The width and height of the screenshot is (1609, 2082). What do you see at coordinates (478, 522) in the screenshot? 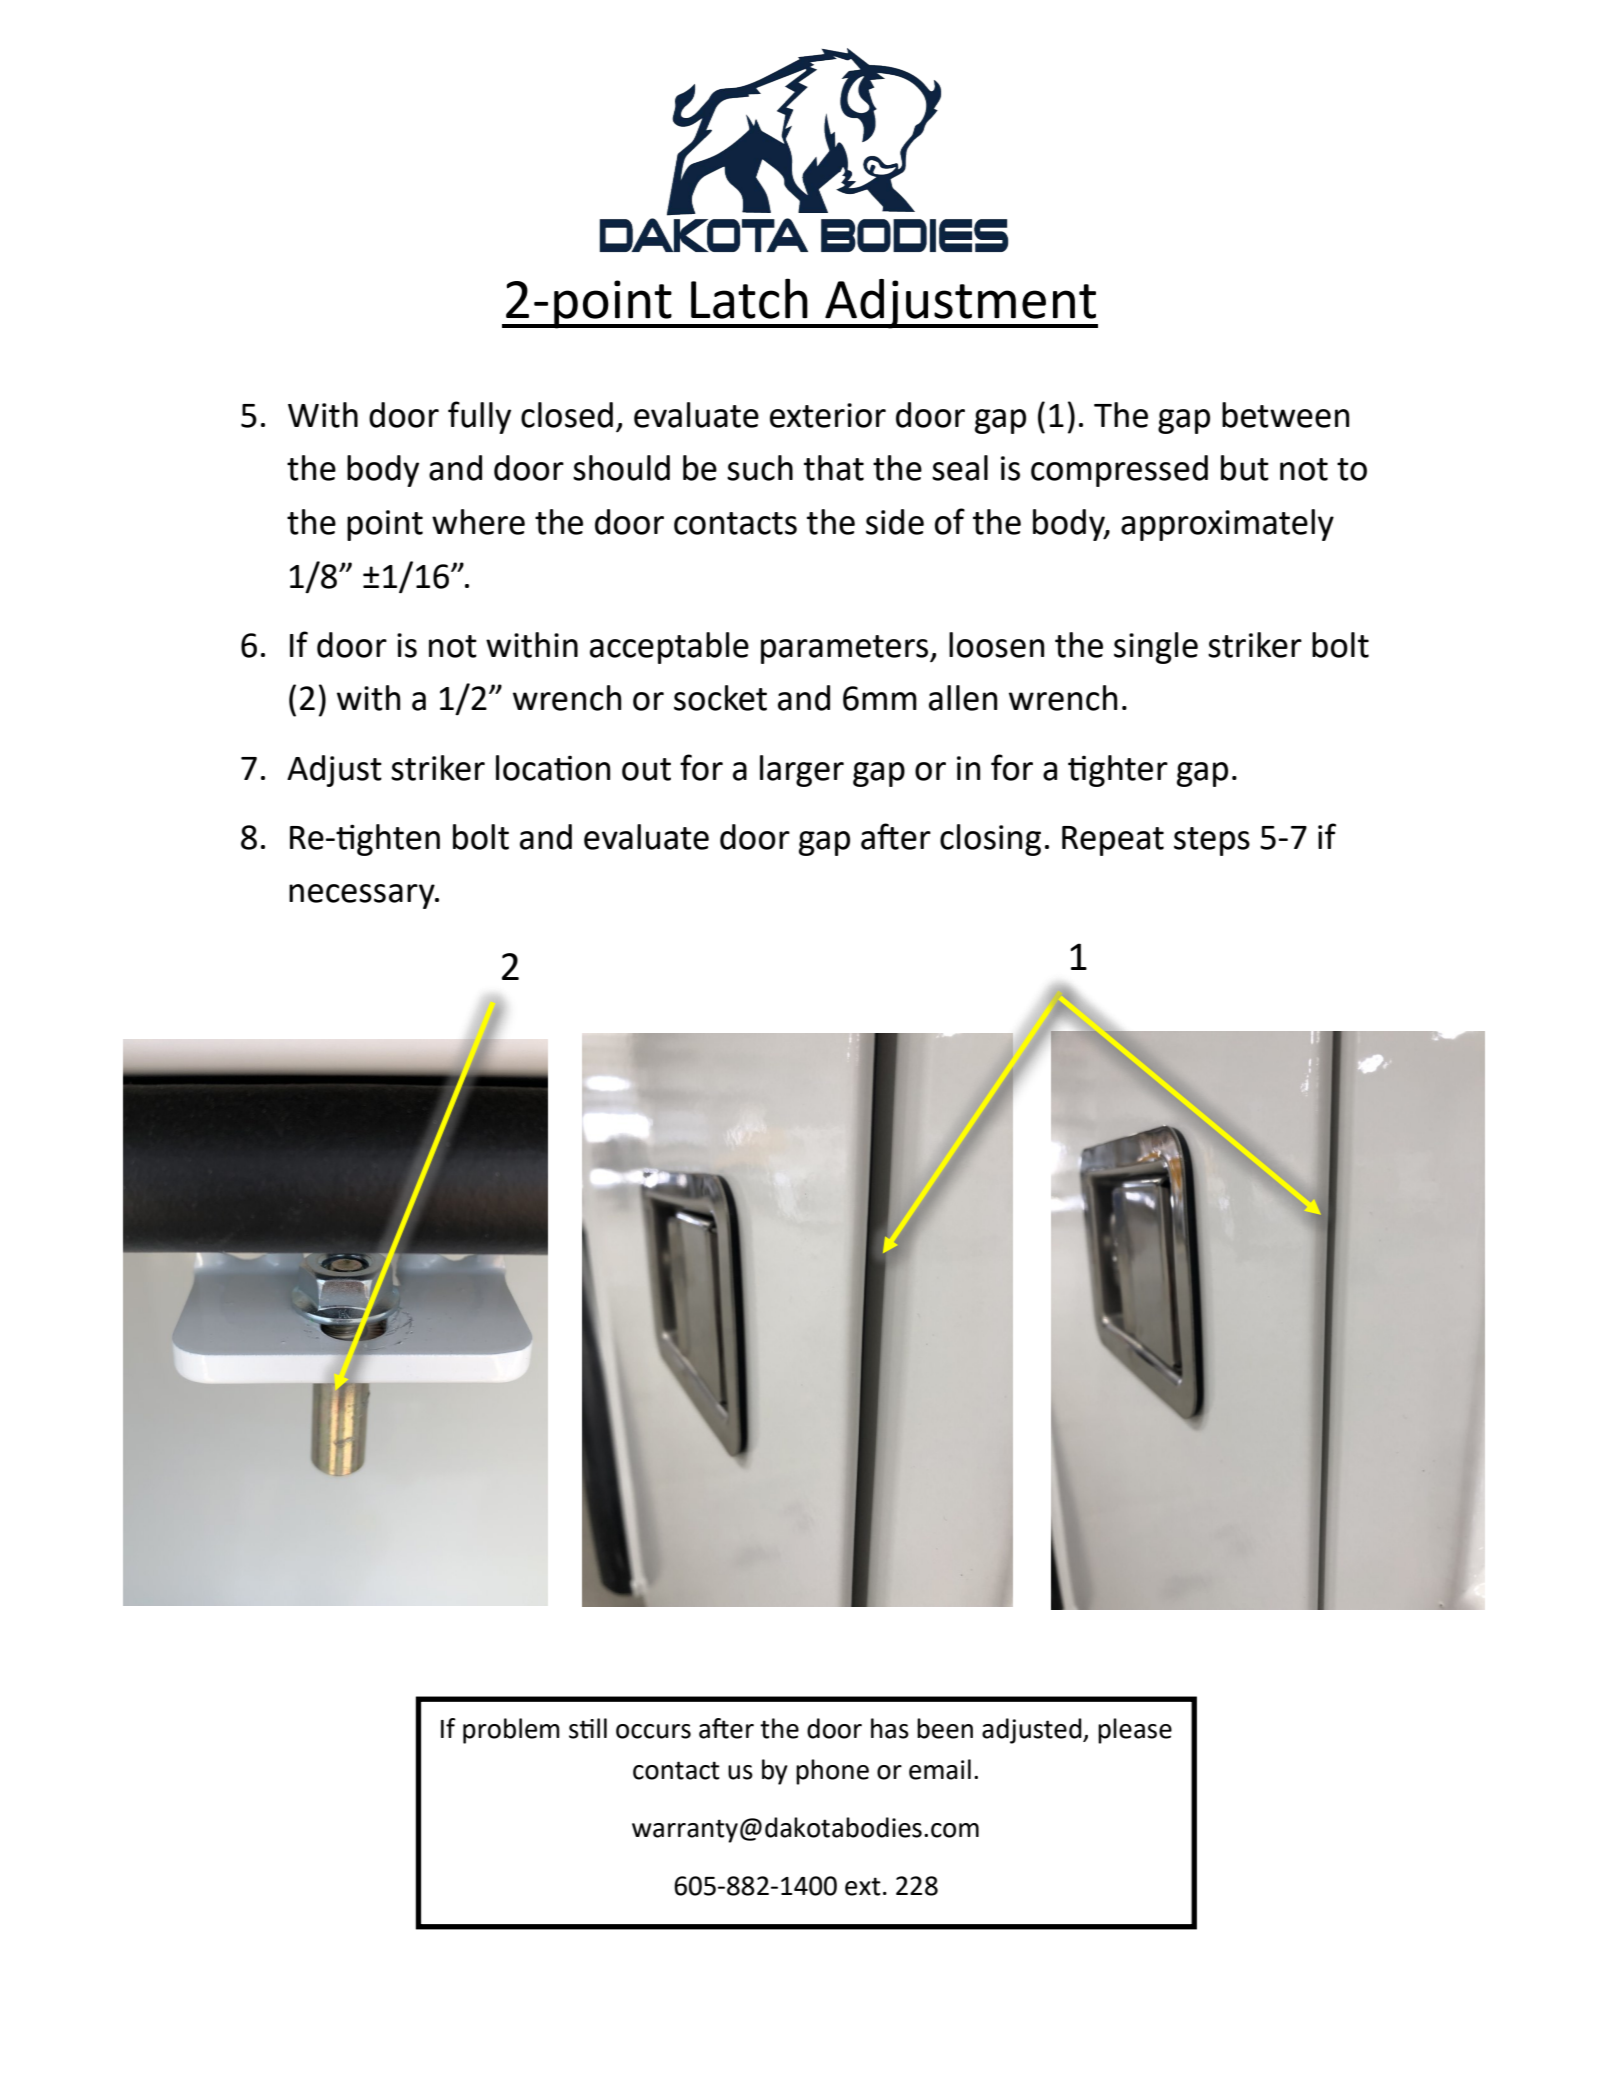
I see `where` at bounding box center [478, 522].
